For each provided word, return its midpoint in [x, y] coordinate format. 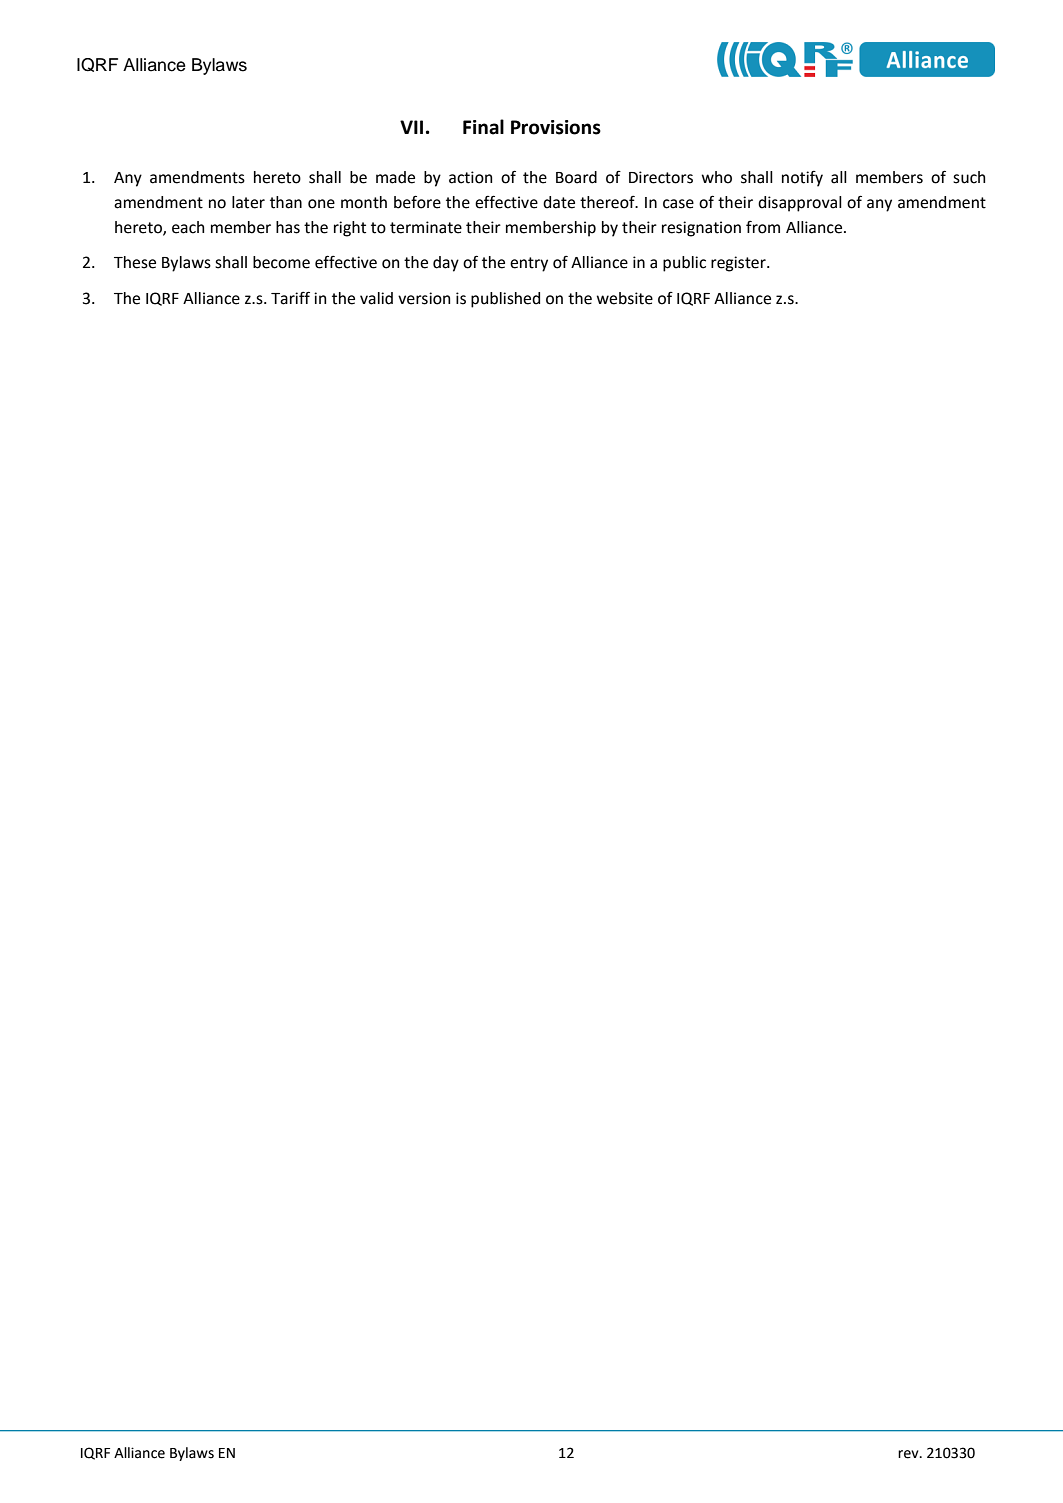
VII [411, 127]
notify [802, 179]
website [624, 298]
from [763, 227]
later [248, 202]
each [188, 227]
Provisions [556, 127]
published [505, 300]
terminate [426, 227]
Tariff [290, 298]
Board [576, 177]
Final [483, 127]
